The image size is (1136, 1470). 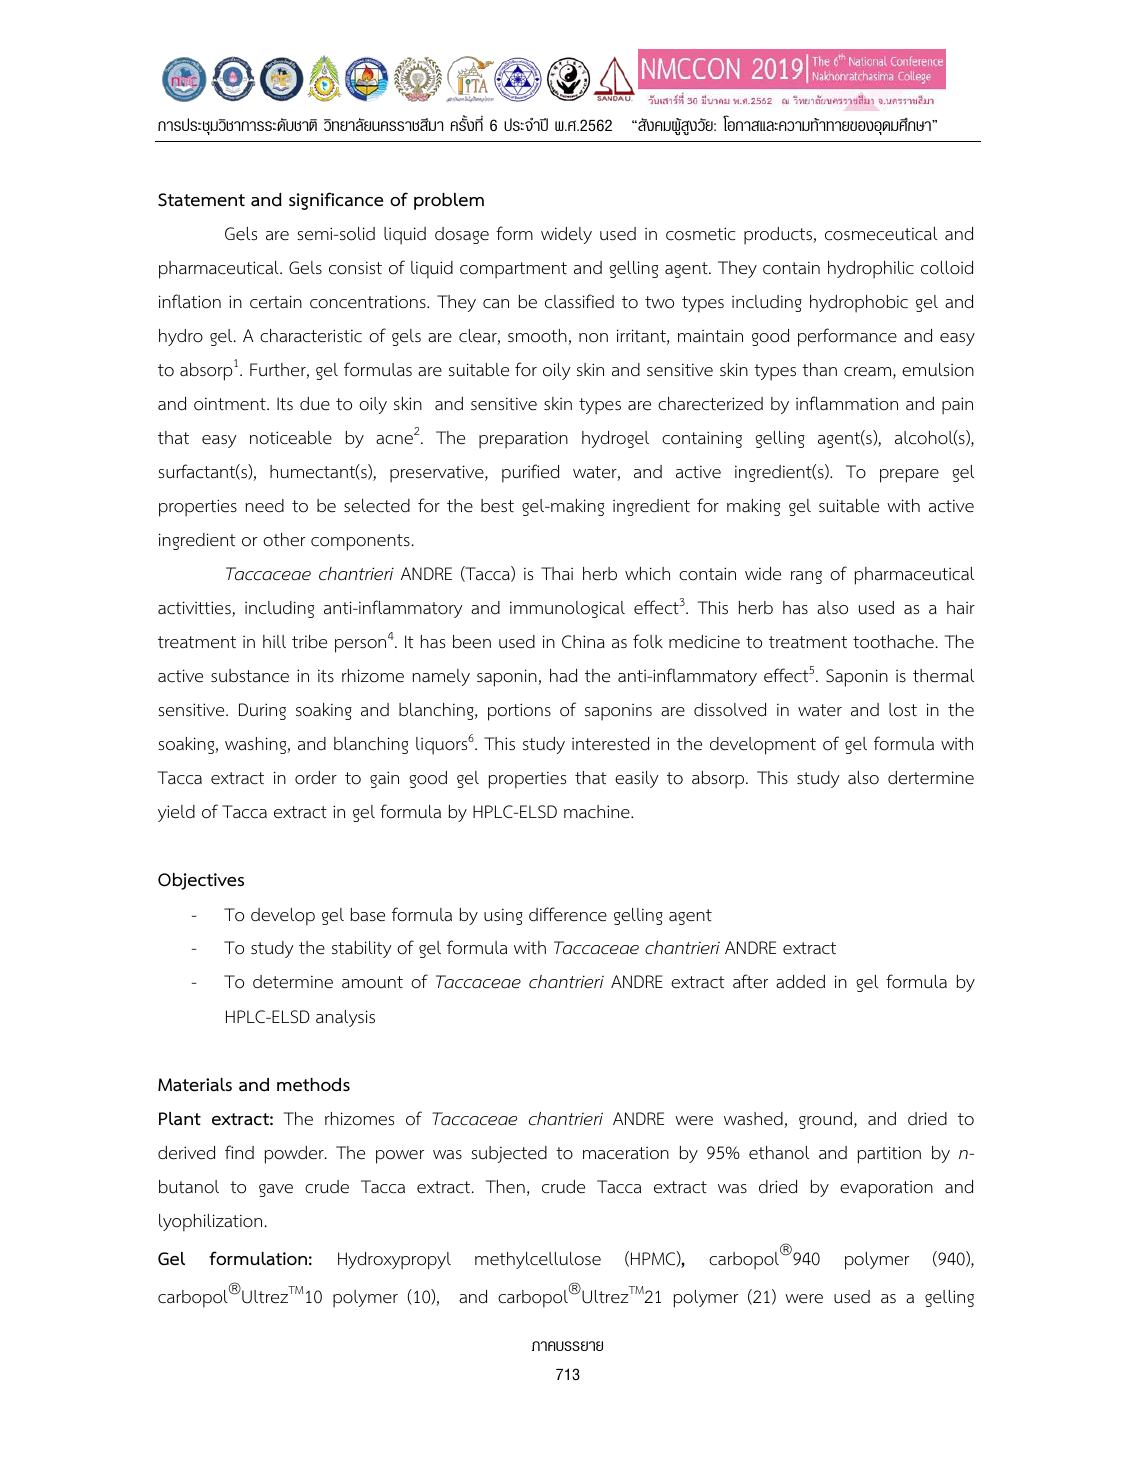 I want to click on prepare, so click(x=909, y=476).
